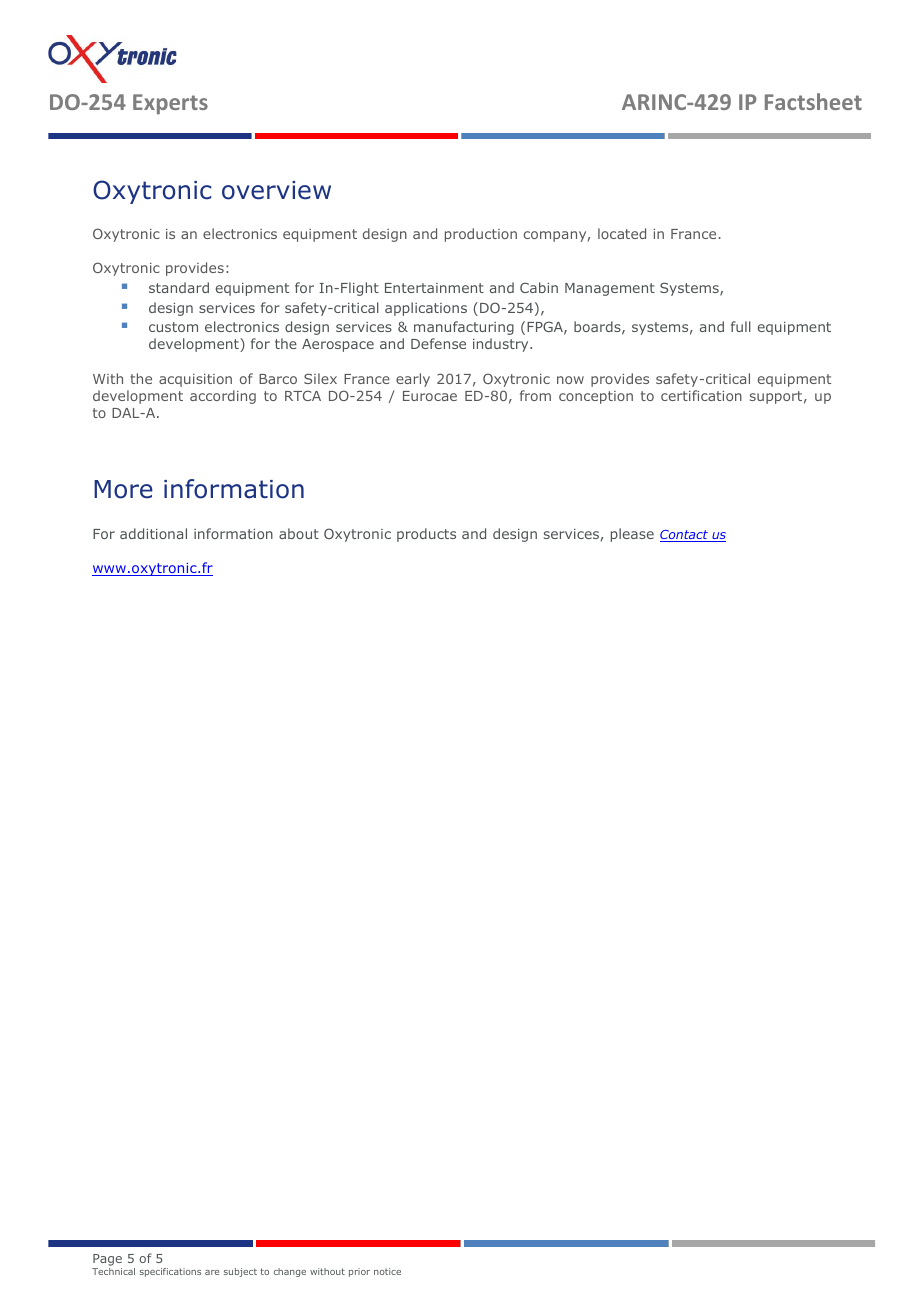 The height and width of the screenshot is (1308, 924). I want to click on specifications, so click(170, 1272).
